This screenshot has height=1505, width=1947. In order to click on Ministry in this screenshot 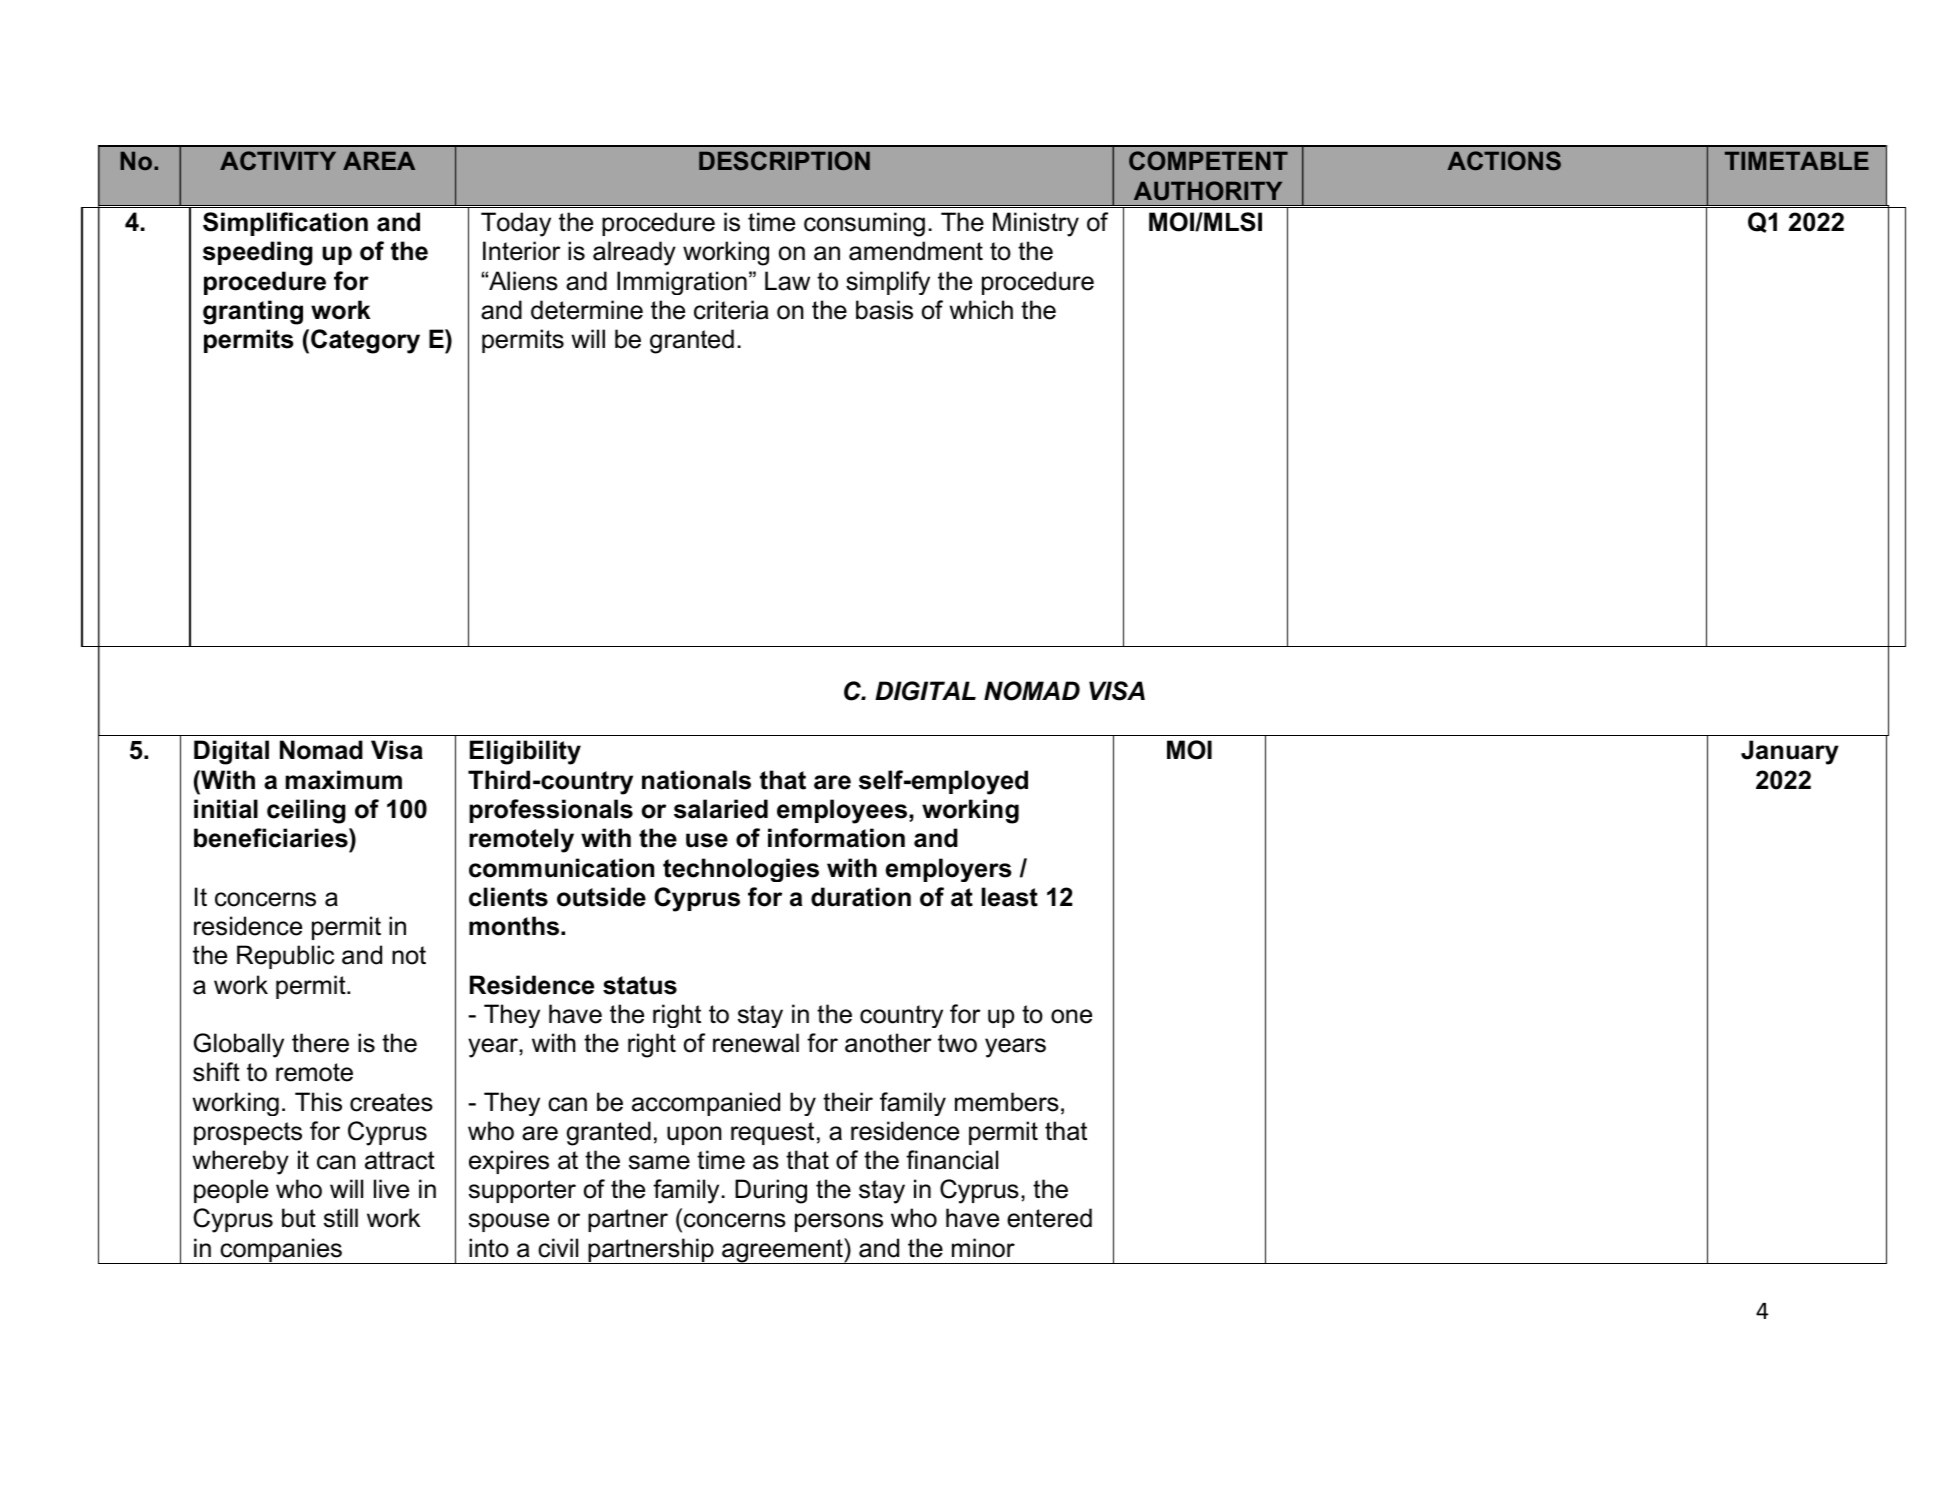, I will do `click(1036, 224)`.
